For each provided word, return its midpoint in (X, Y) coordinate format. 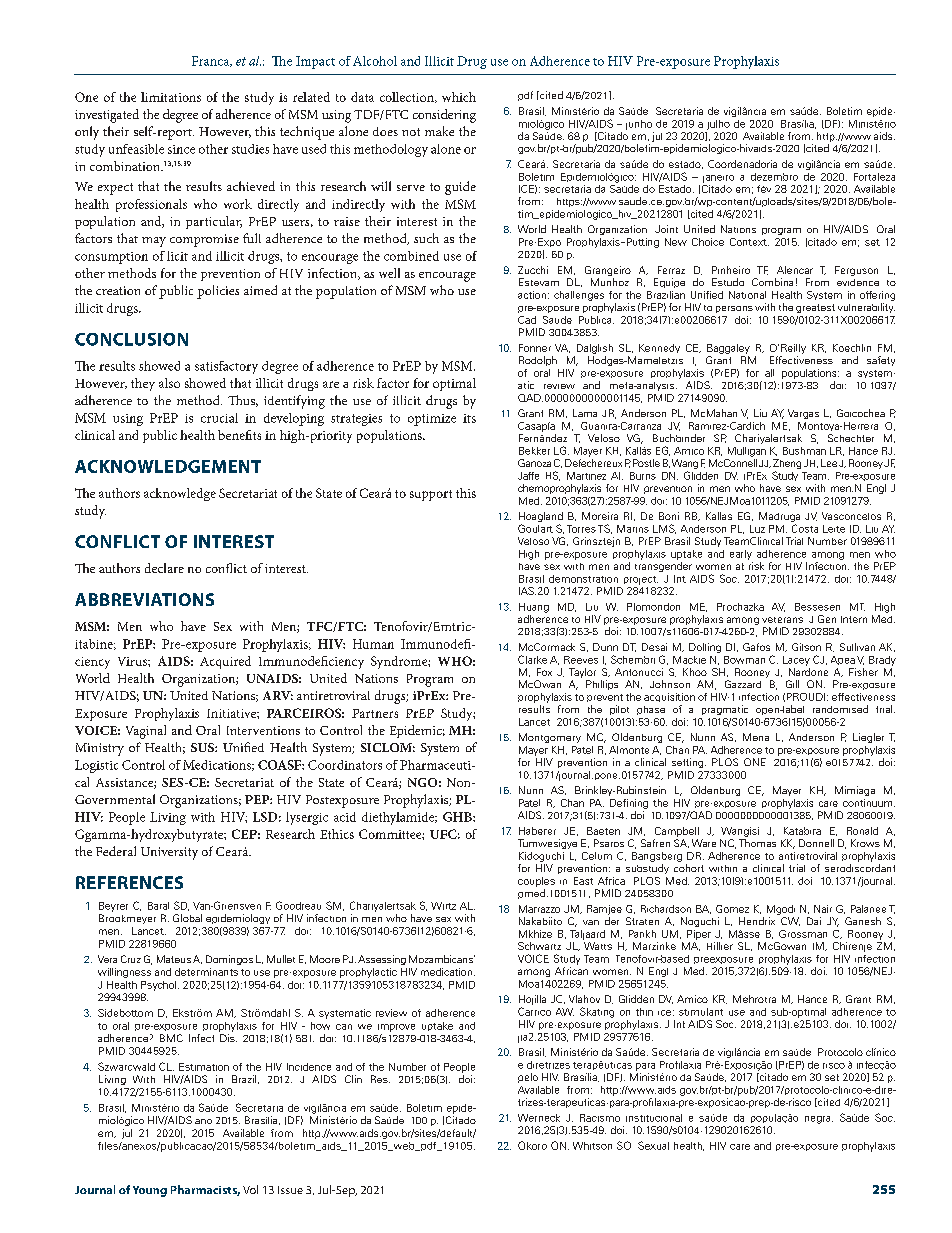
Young (150, 1191)
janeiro (718, 179)
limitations (171, 97)
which (459, 97)
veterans (782, 620)
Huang (534, 608)
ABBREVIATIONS (144, 599)
